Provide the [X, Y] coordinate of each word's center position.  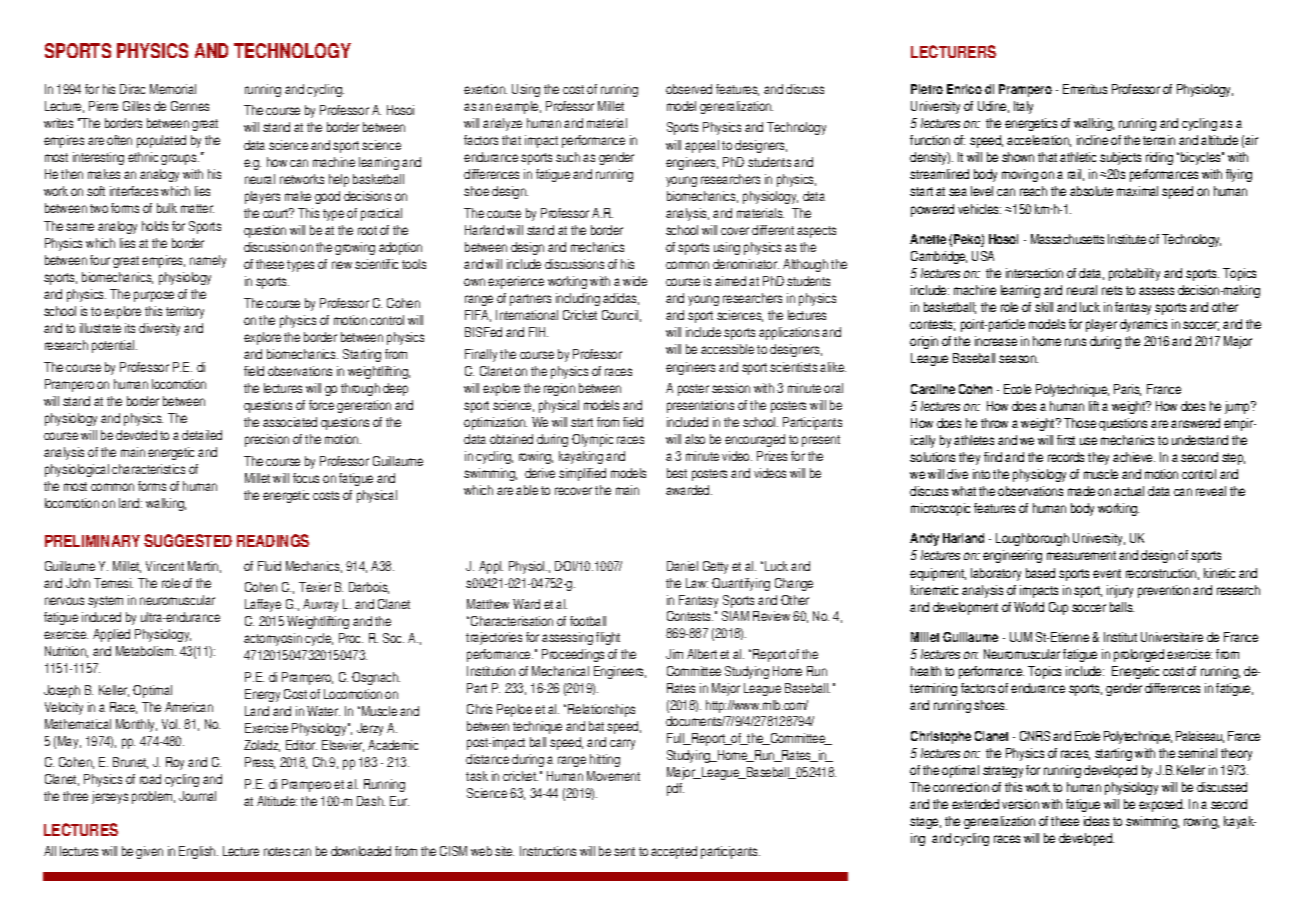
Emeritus [1085, 89]
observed [689, 89]
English [198, 852]
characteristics [148, 469]
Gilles [136, 106]
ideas [1096, 821]
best [677, 473]
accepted [674, 852]
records [1066, 457]
